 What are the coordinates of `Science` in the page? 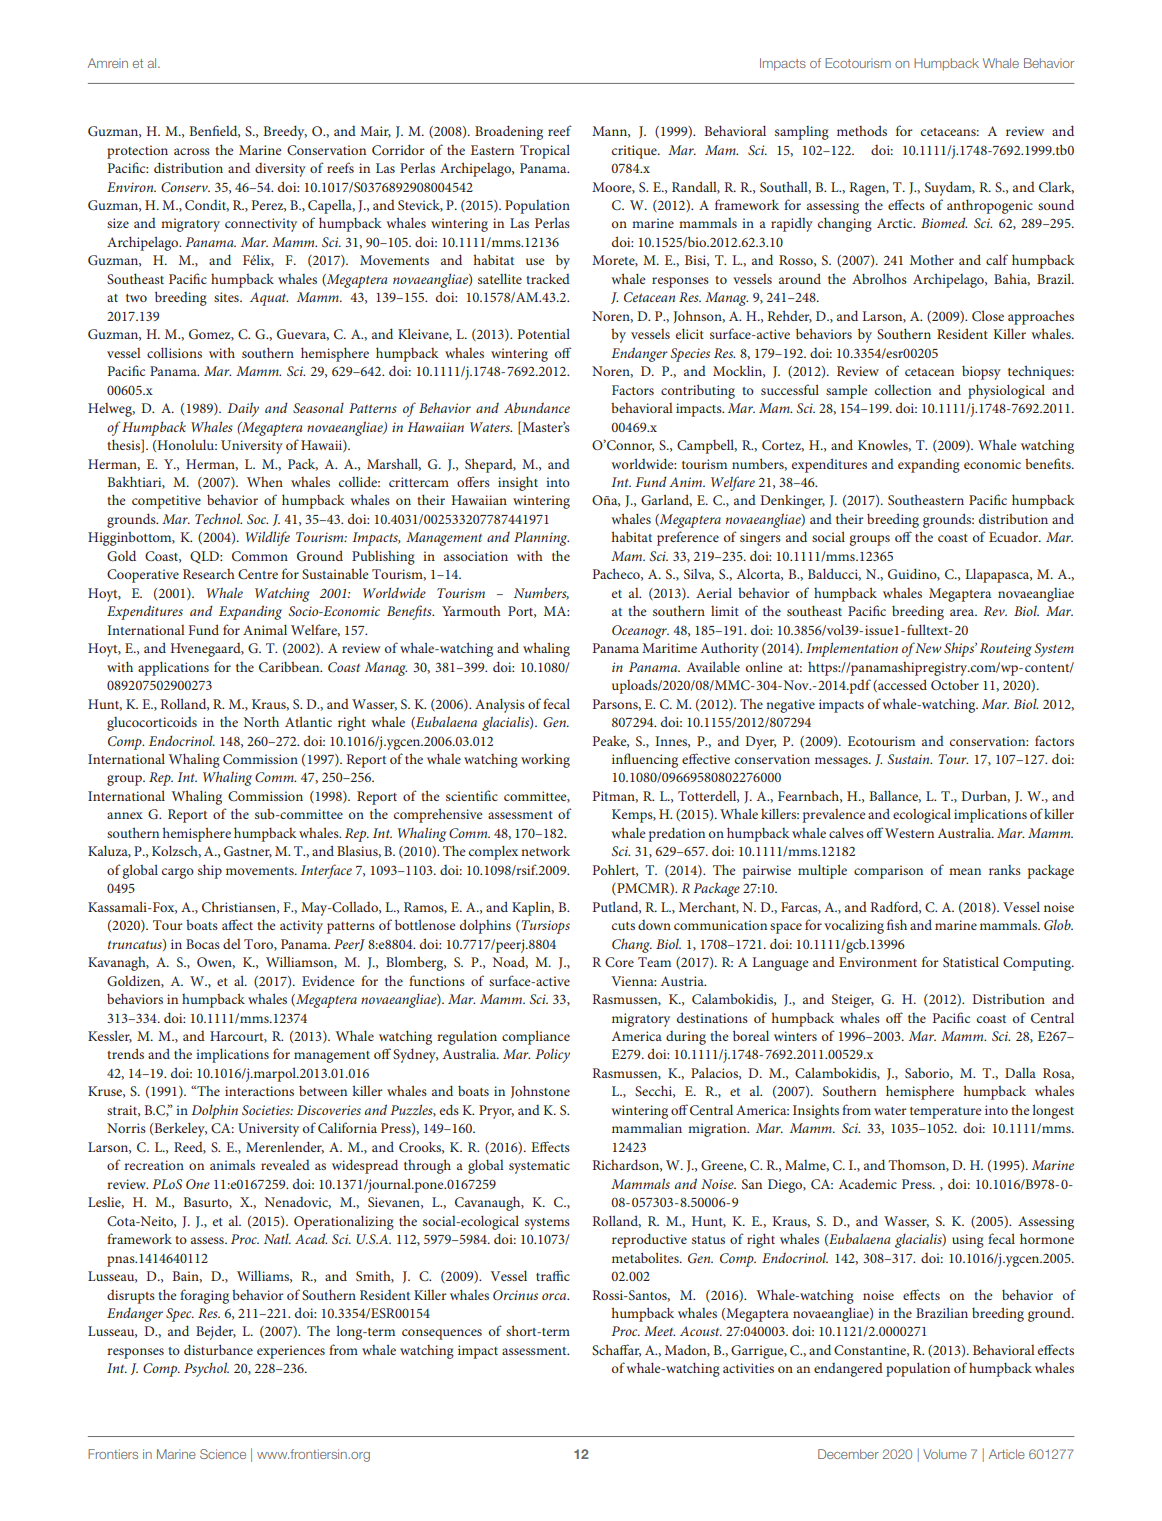 It's located at (223, 1454).
